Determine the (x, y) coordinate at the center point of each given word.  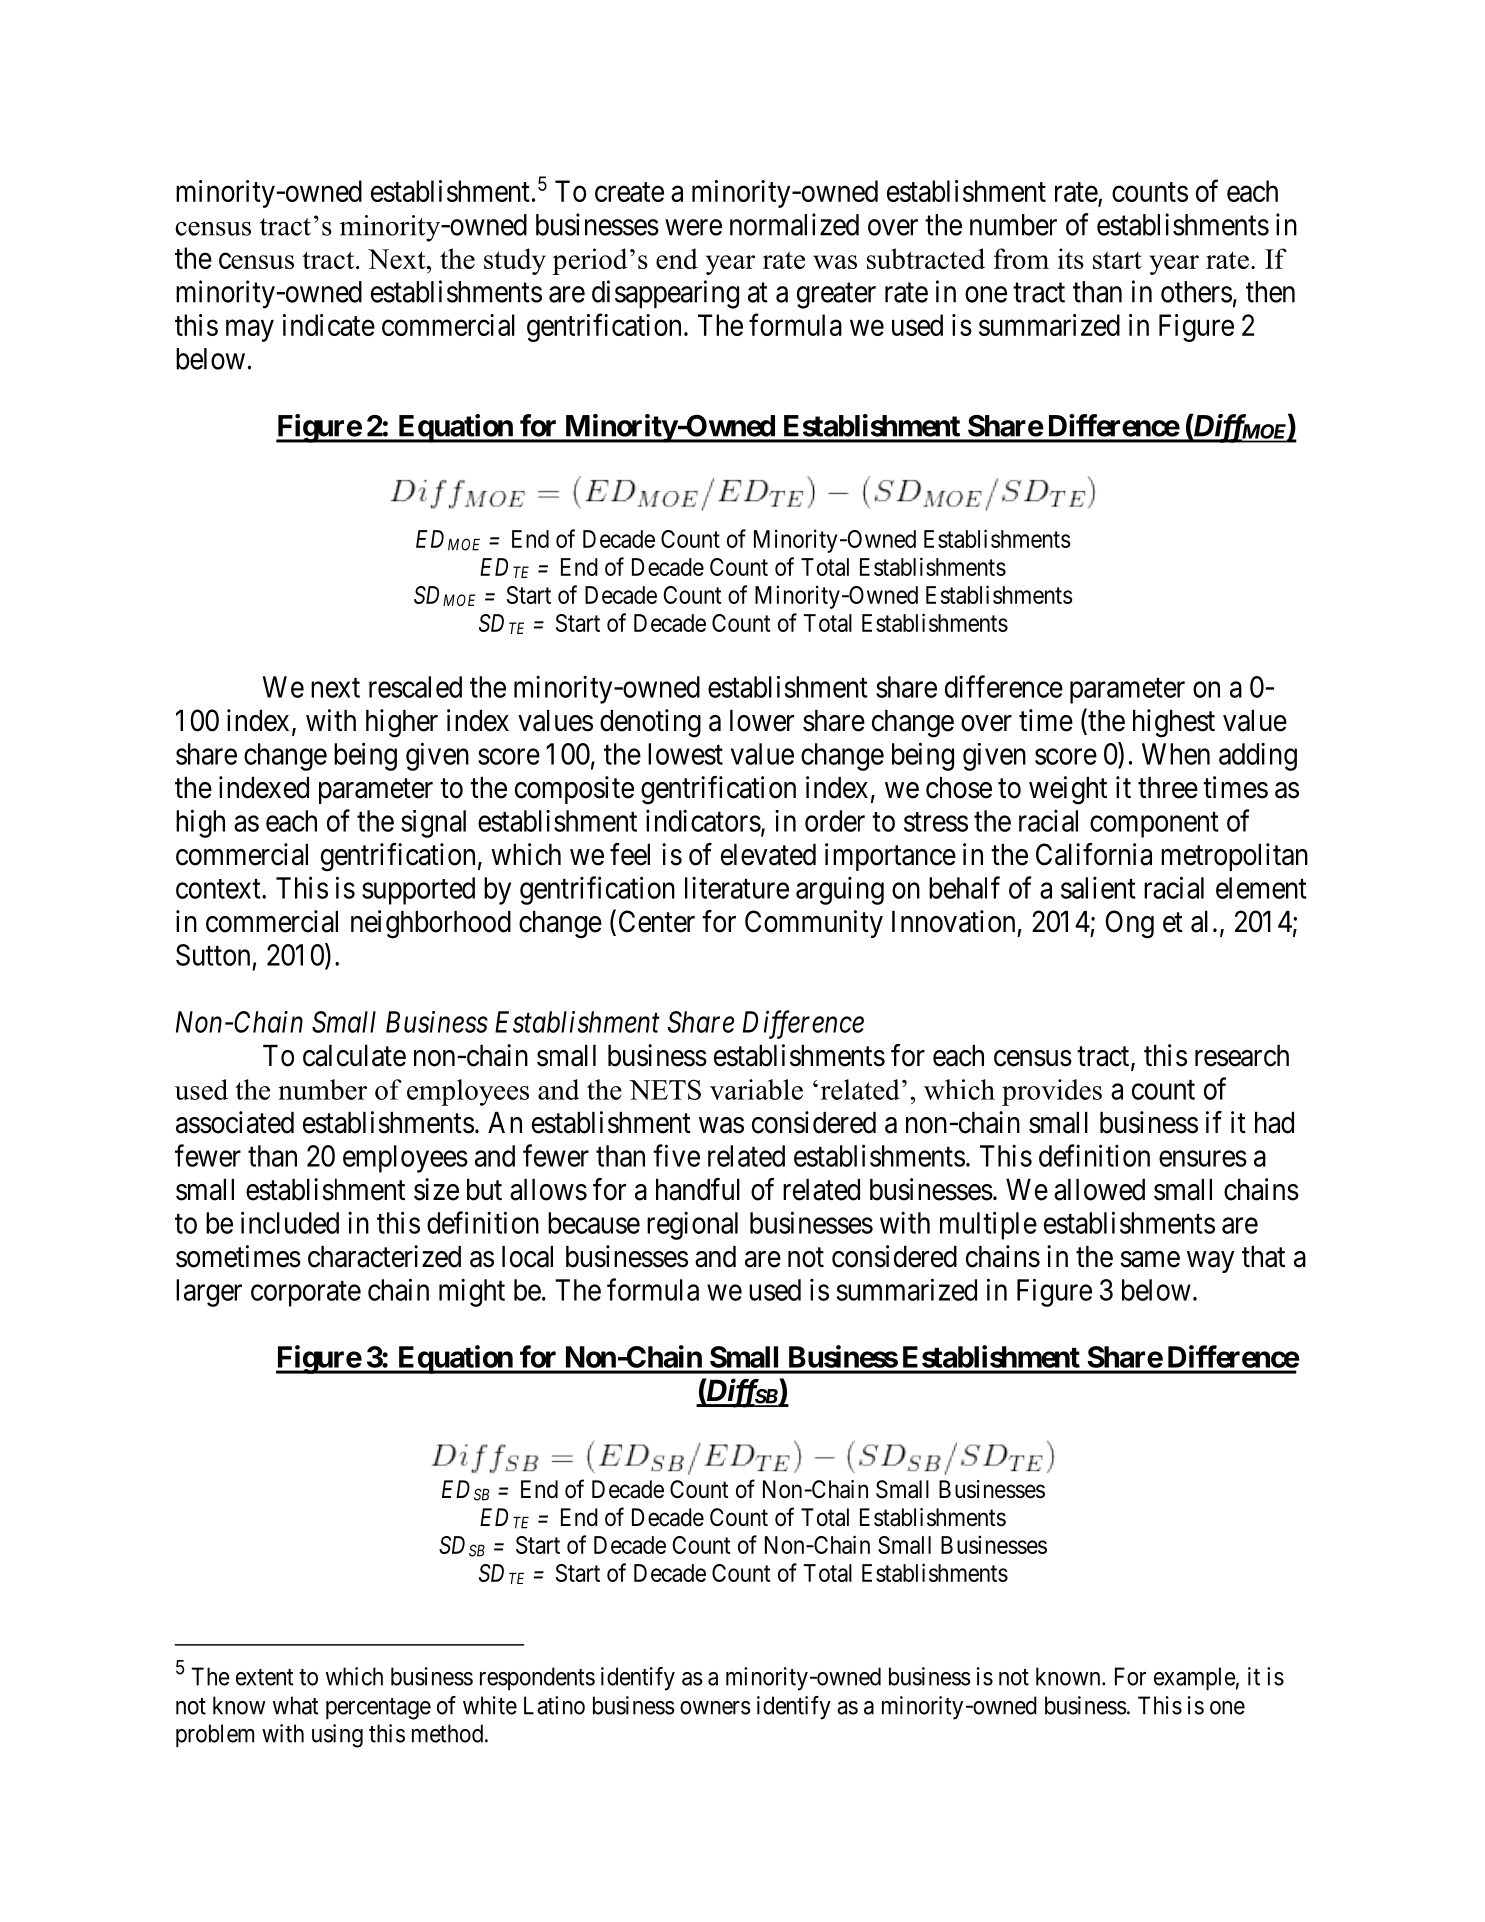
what (296, 1705)
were (693, 227)
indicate (329, 325)
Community (814, 924)
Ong (1130, 924)
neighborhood (431, 924)
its (1071, 258)
